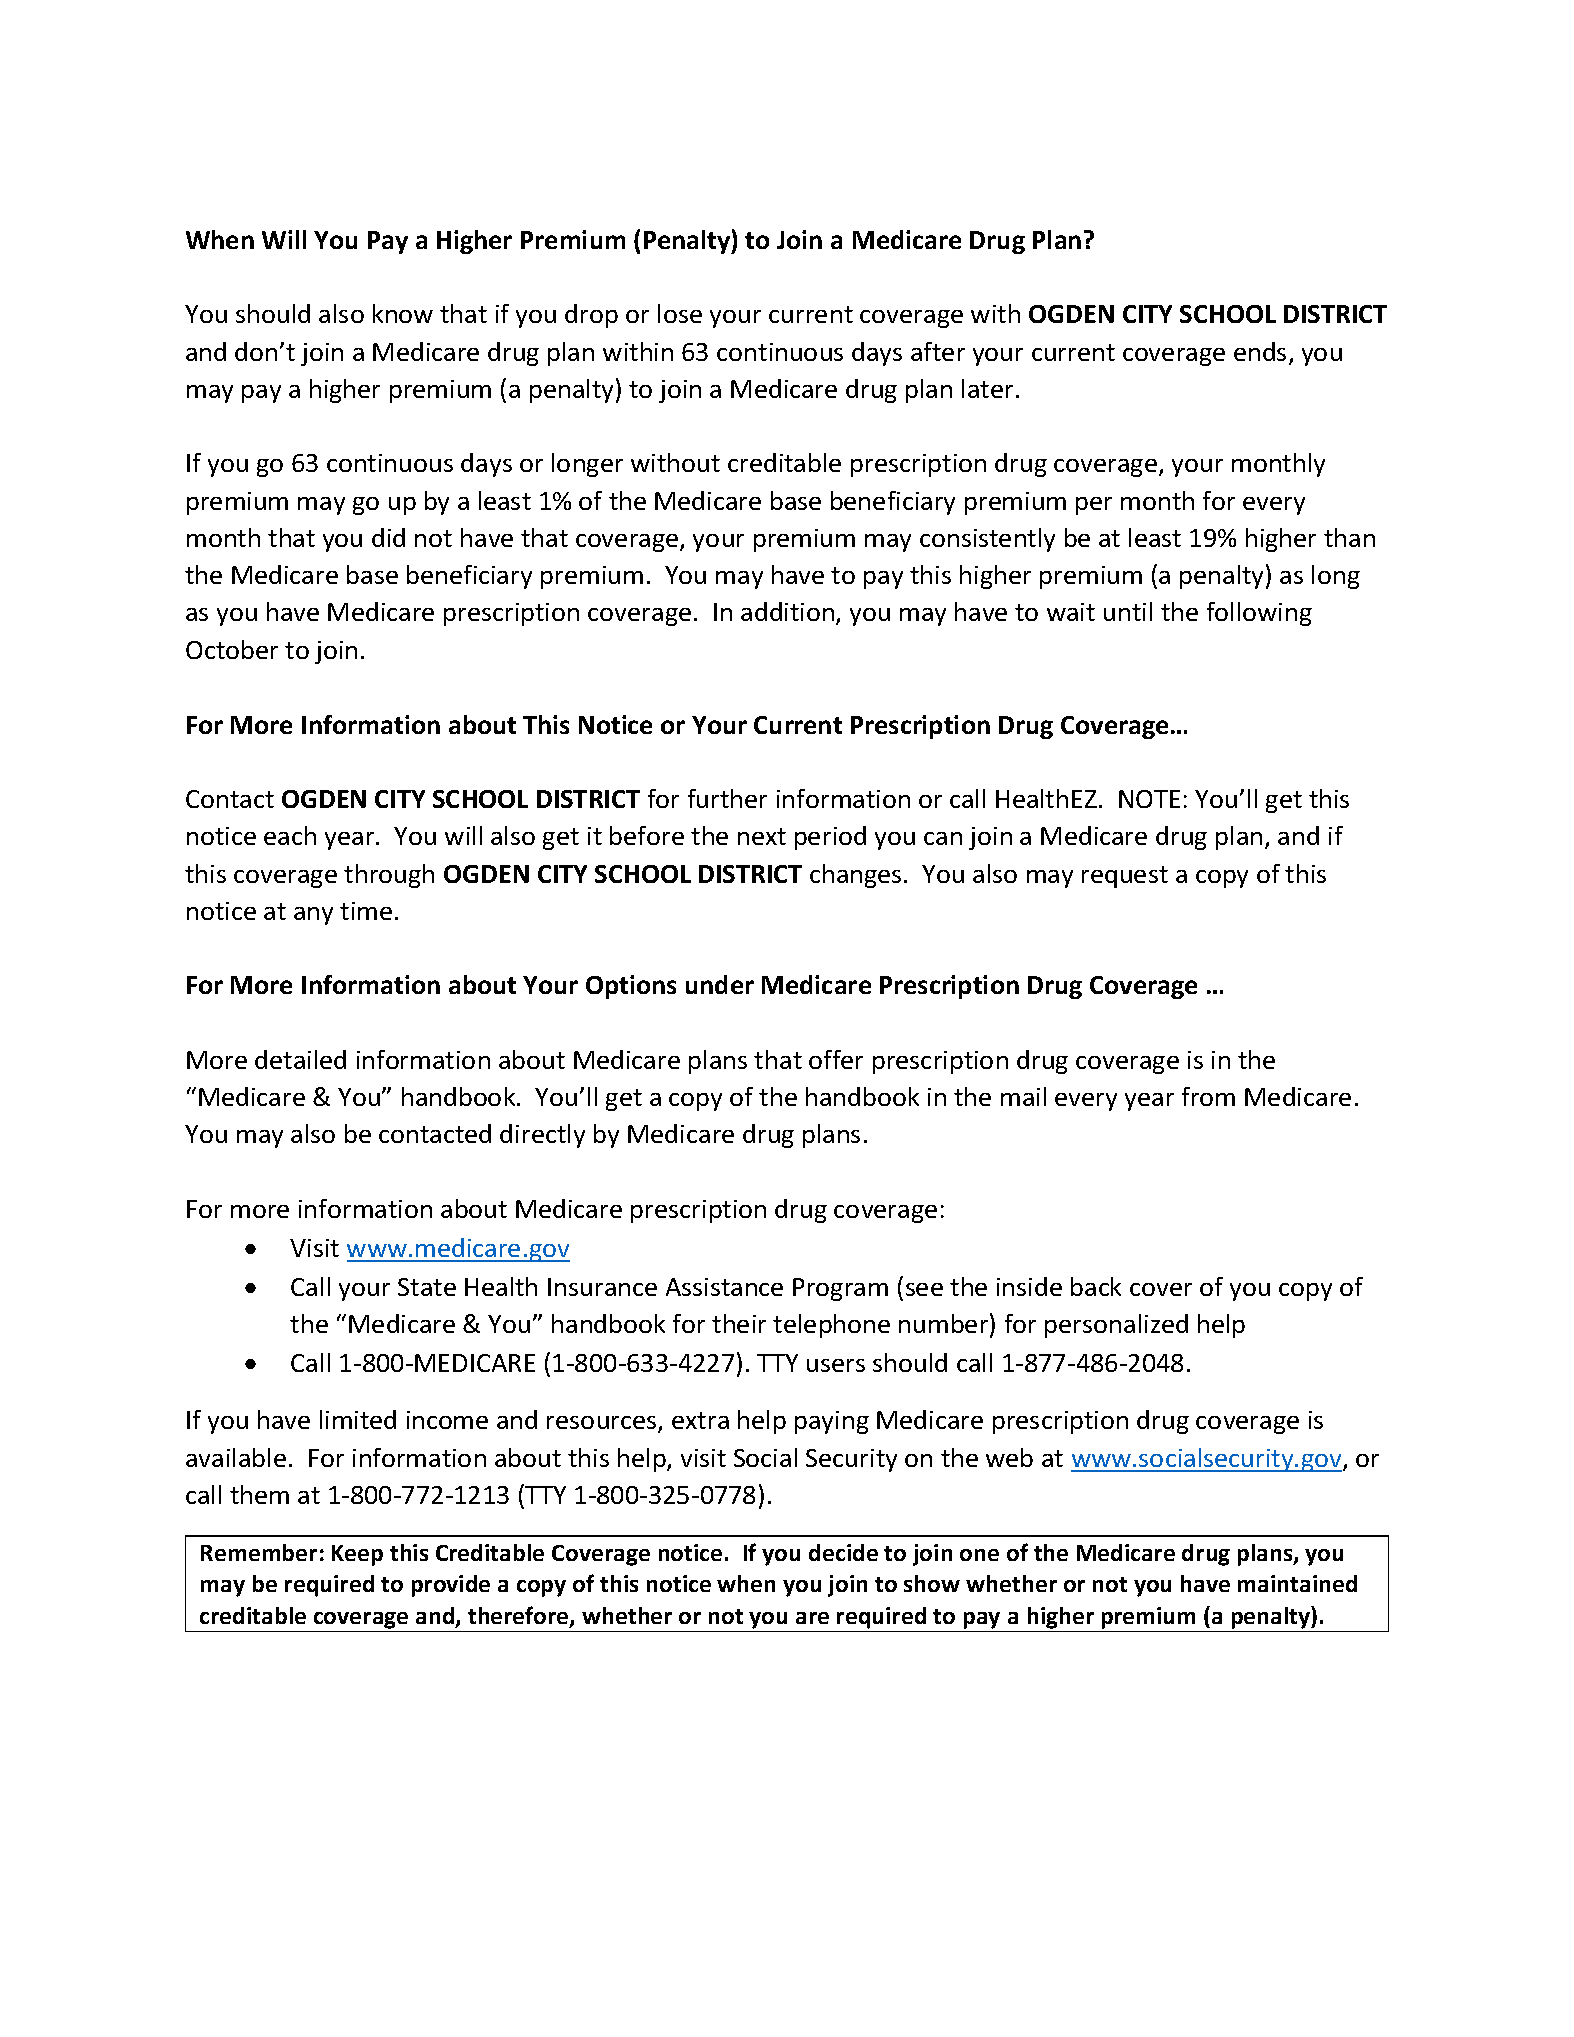  Describe the element at coordinates (680, 313) in the page. I see `lose` at that location.
